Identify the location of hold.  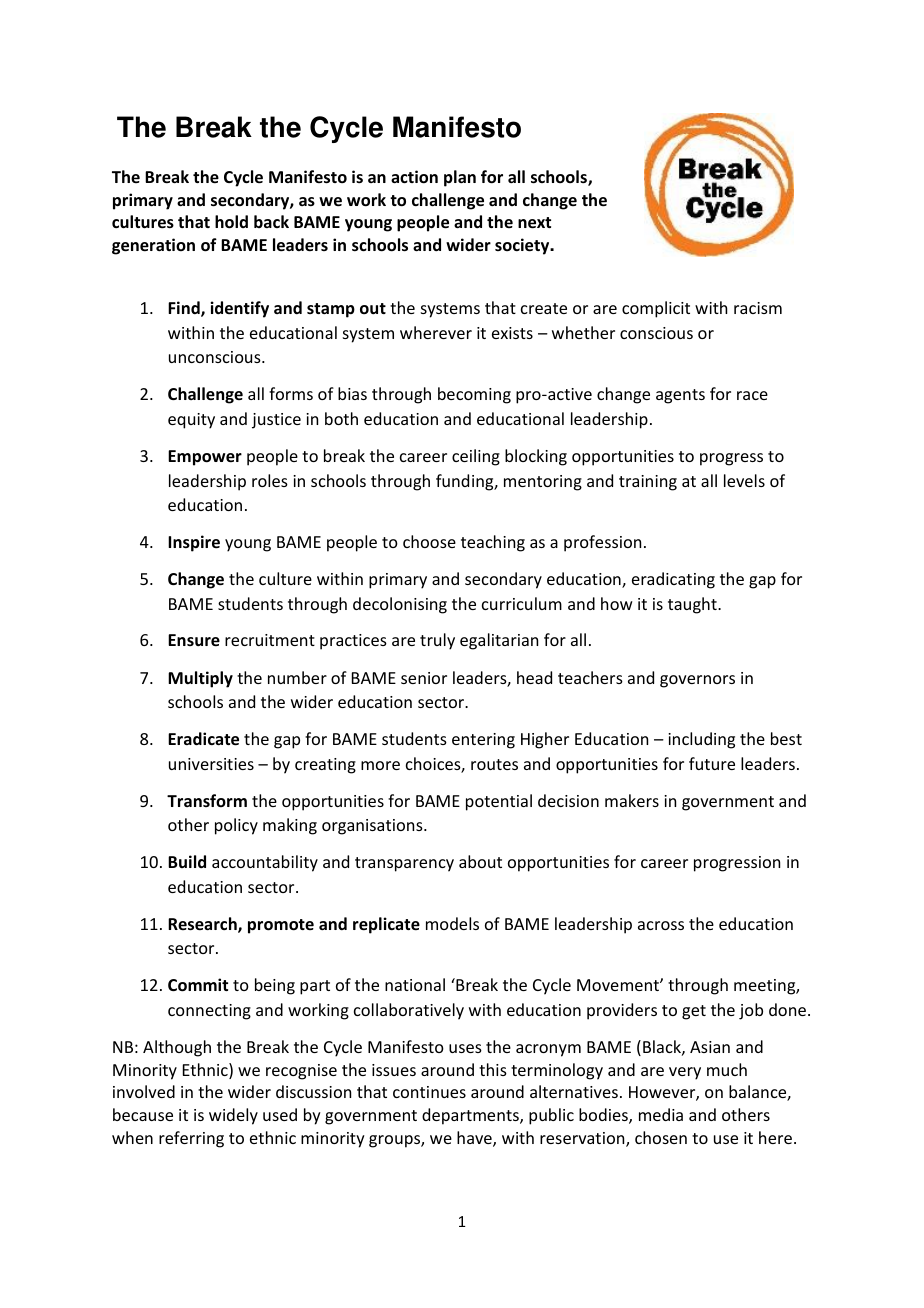
(231, 222).
